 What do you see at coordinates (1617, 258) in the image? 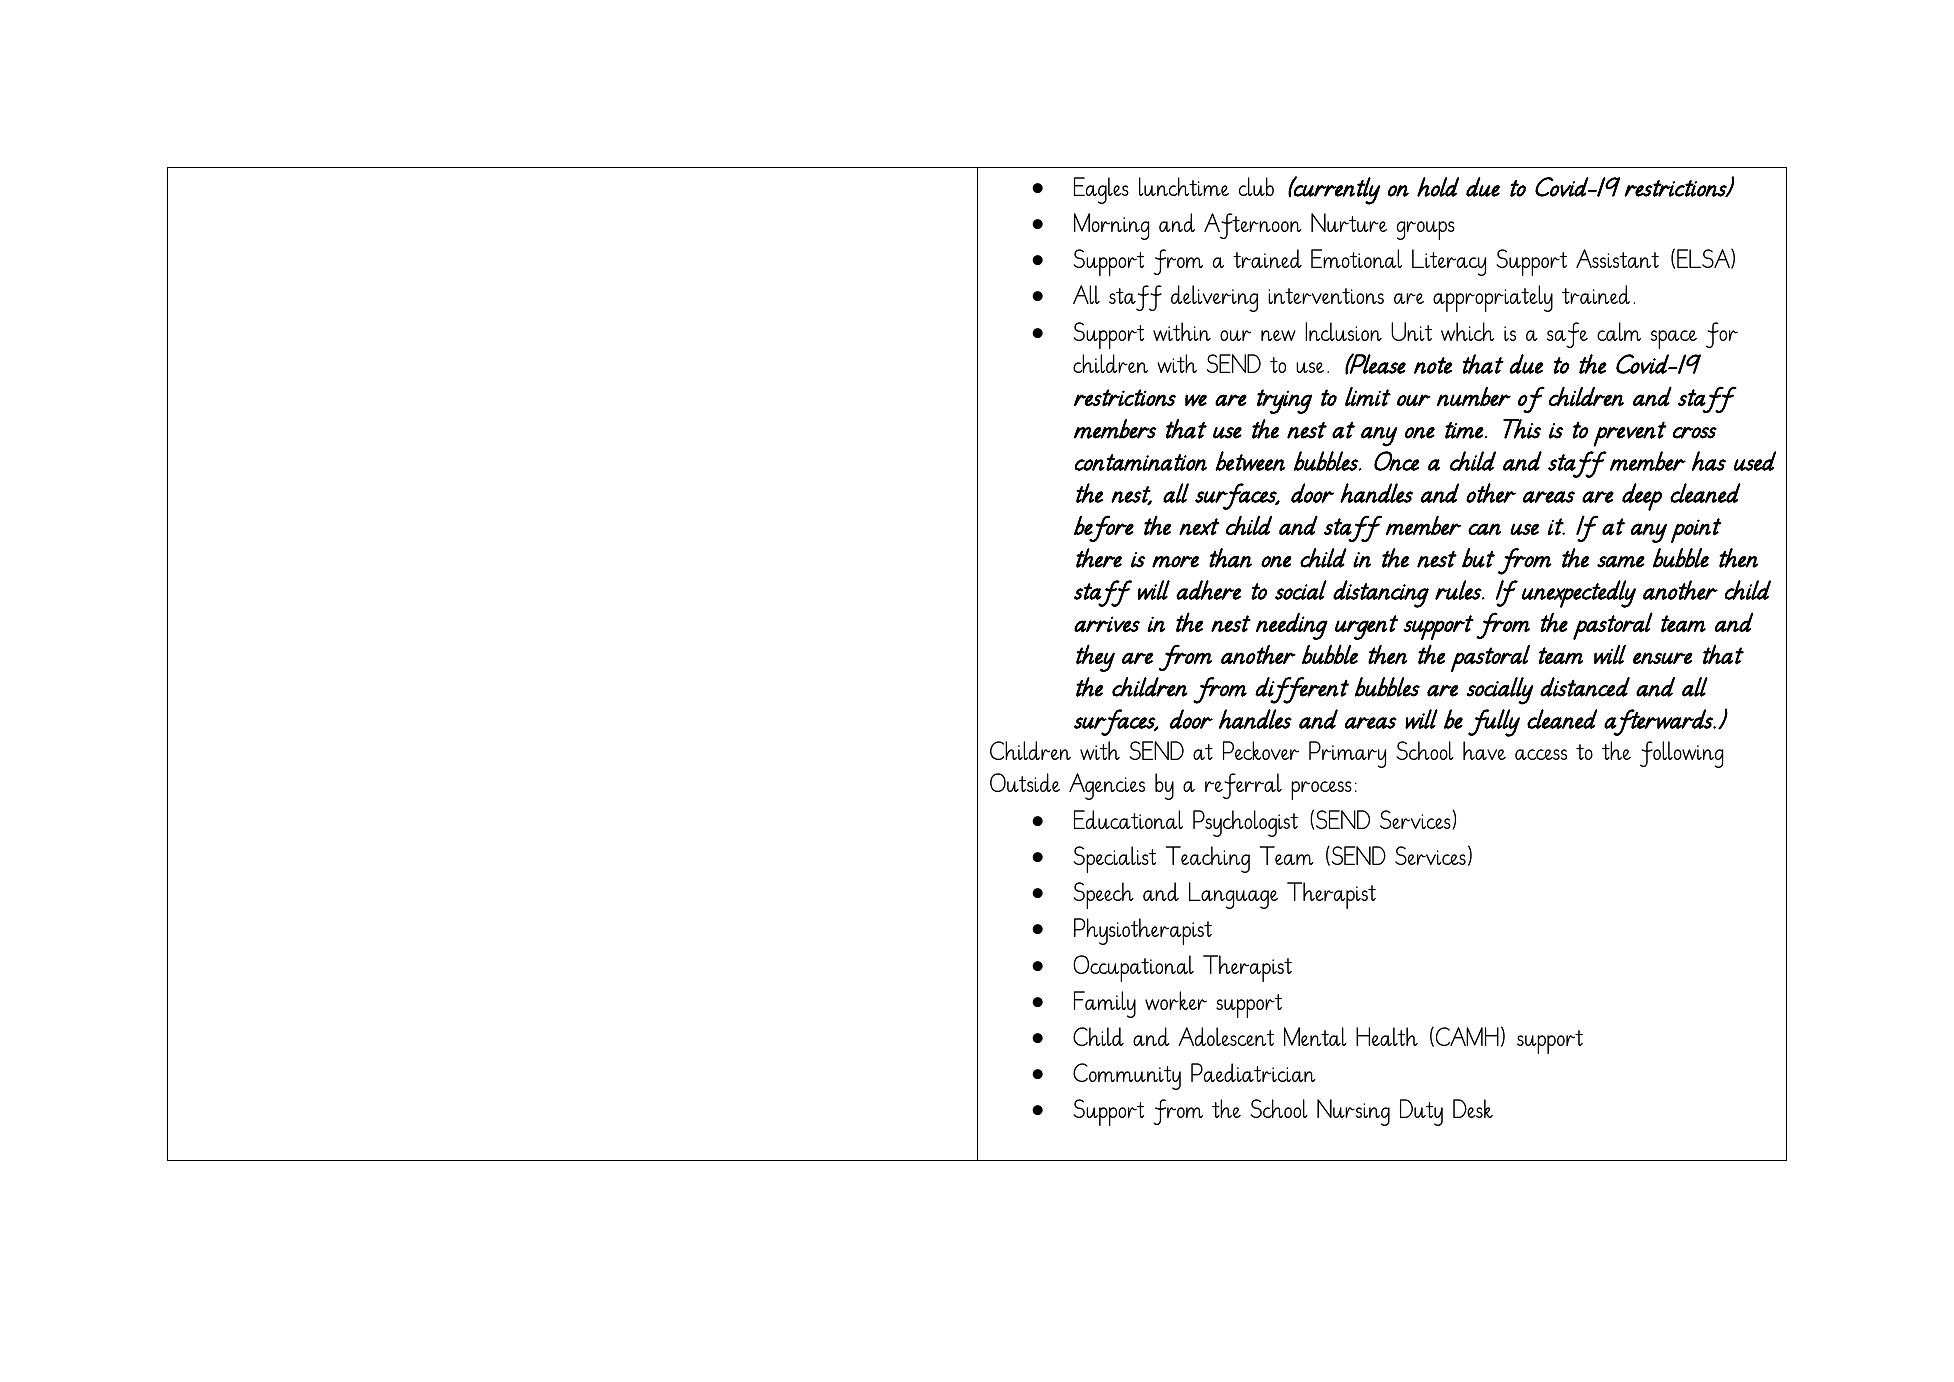
I see `Assistant` at bounding box center [1617, 258].
